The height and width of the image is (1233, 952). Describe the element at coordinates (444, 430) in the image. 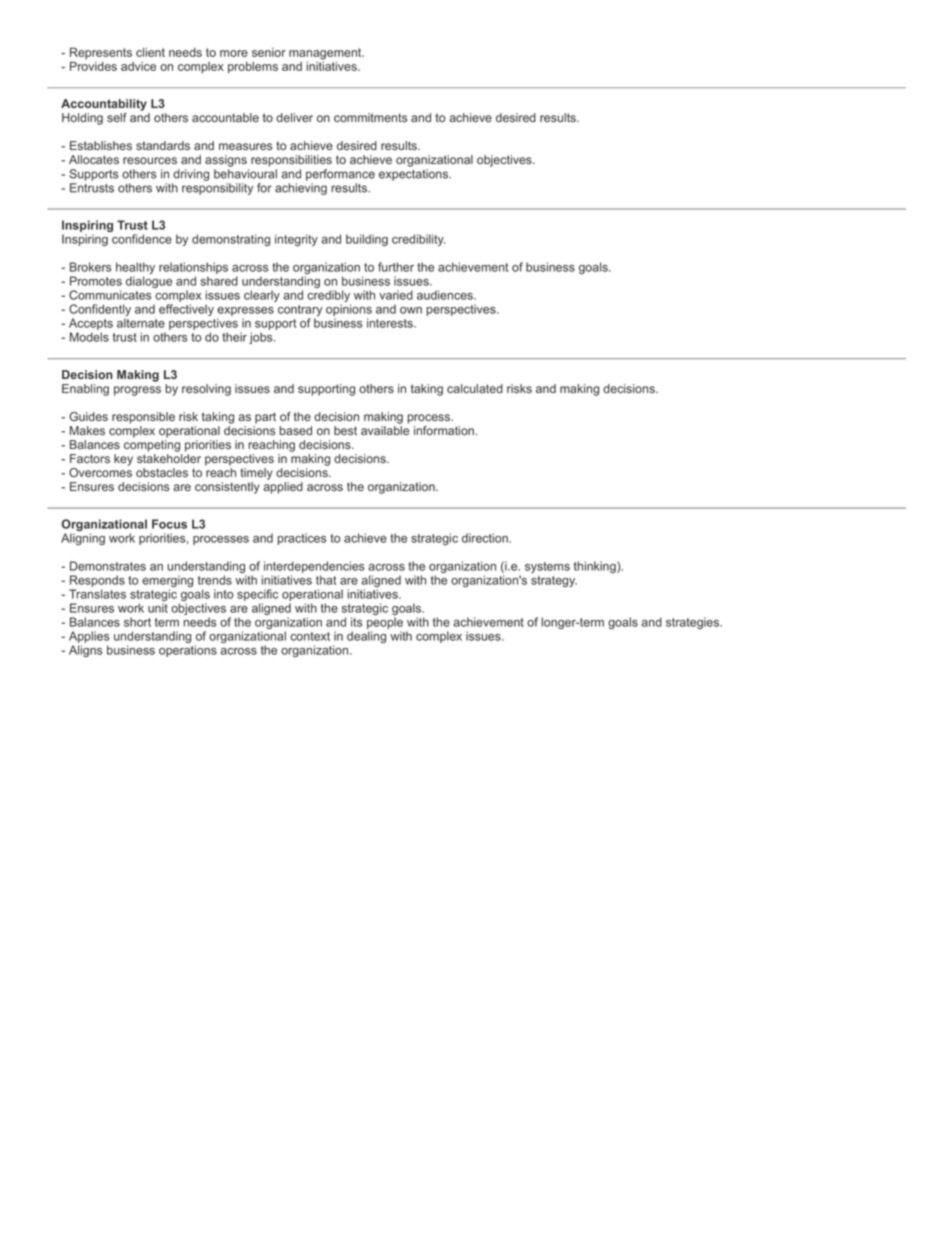

I see `information` at that location.
